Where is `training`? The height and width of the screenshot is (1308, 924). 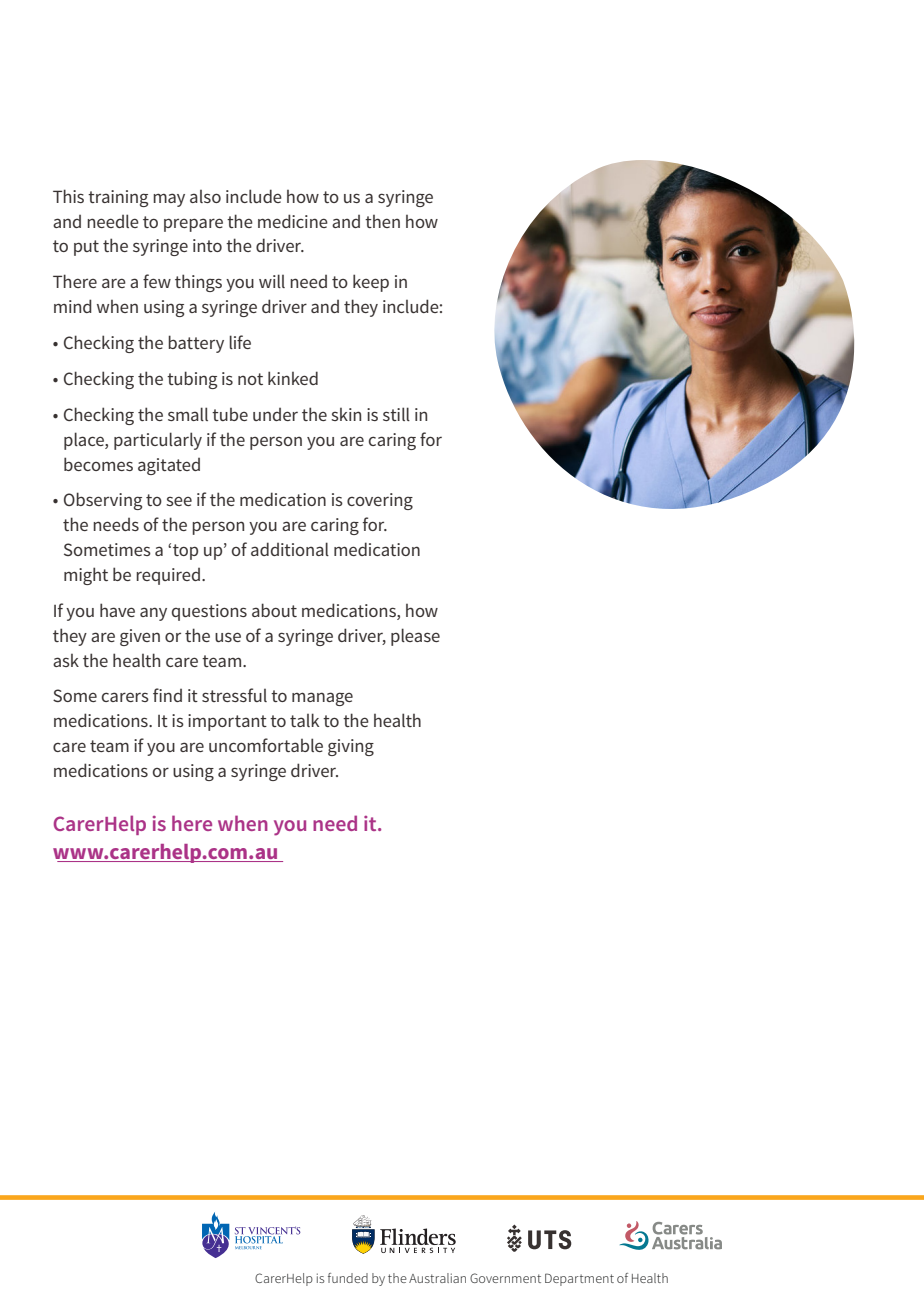
training is located at coordinates (118, 198).
